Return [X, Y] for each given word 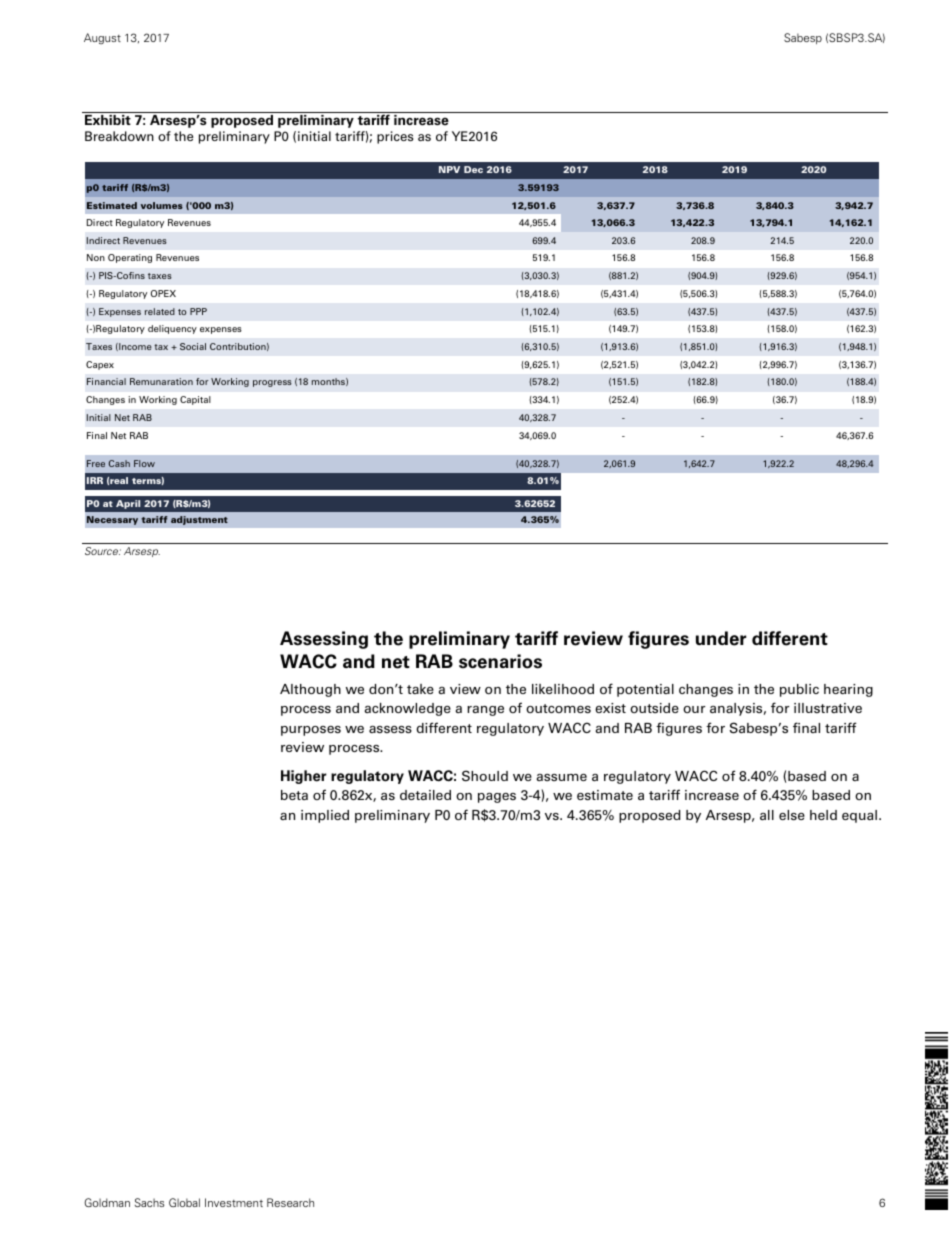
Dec [473, 169]
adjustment [199, 520]
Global [184, 1202]
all [767, 815]
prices [395, 137]
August [102, 38]
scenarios [500, 661]
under [721, 638]
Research [290, 1202]
